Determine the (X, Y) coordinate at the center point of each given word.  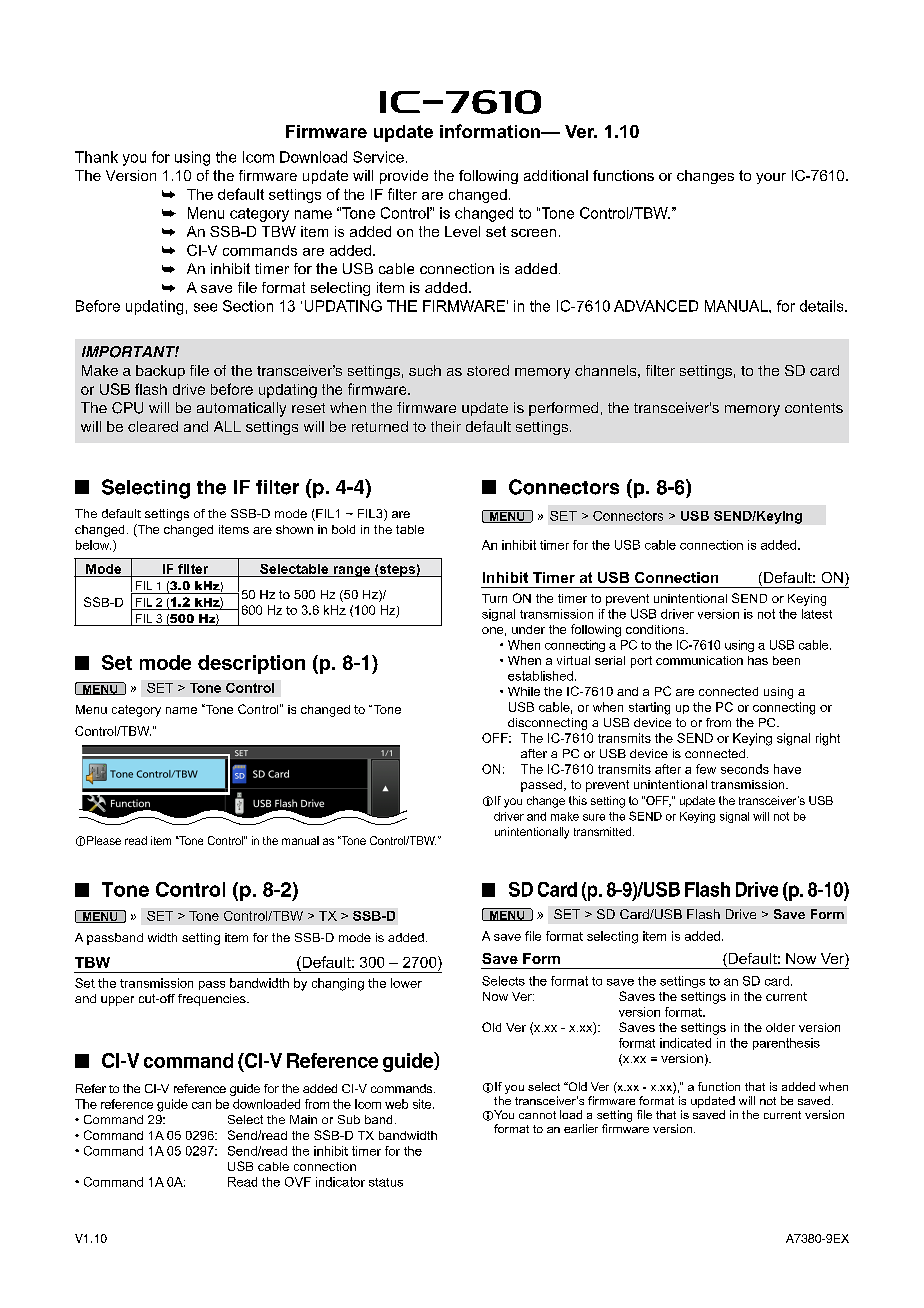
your (771, 178)
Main (303, 1119)
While (524, 691)
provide (404, 177)
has (758, 660)
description (251, 664)
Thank (96, 157)
